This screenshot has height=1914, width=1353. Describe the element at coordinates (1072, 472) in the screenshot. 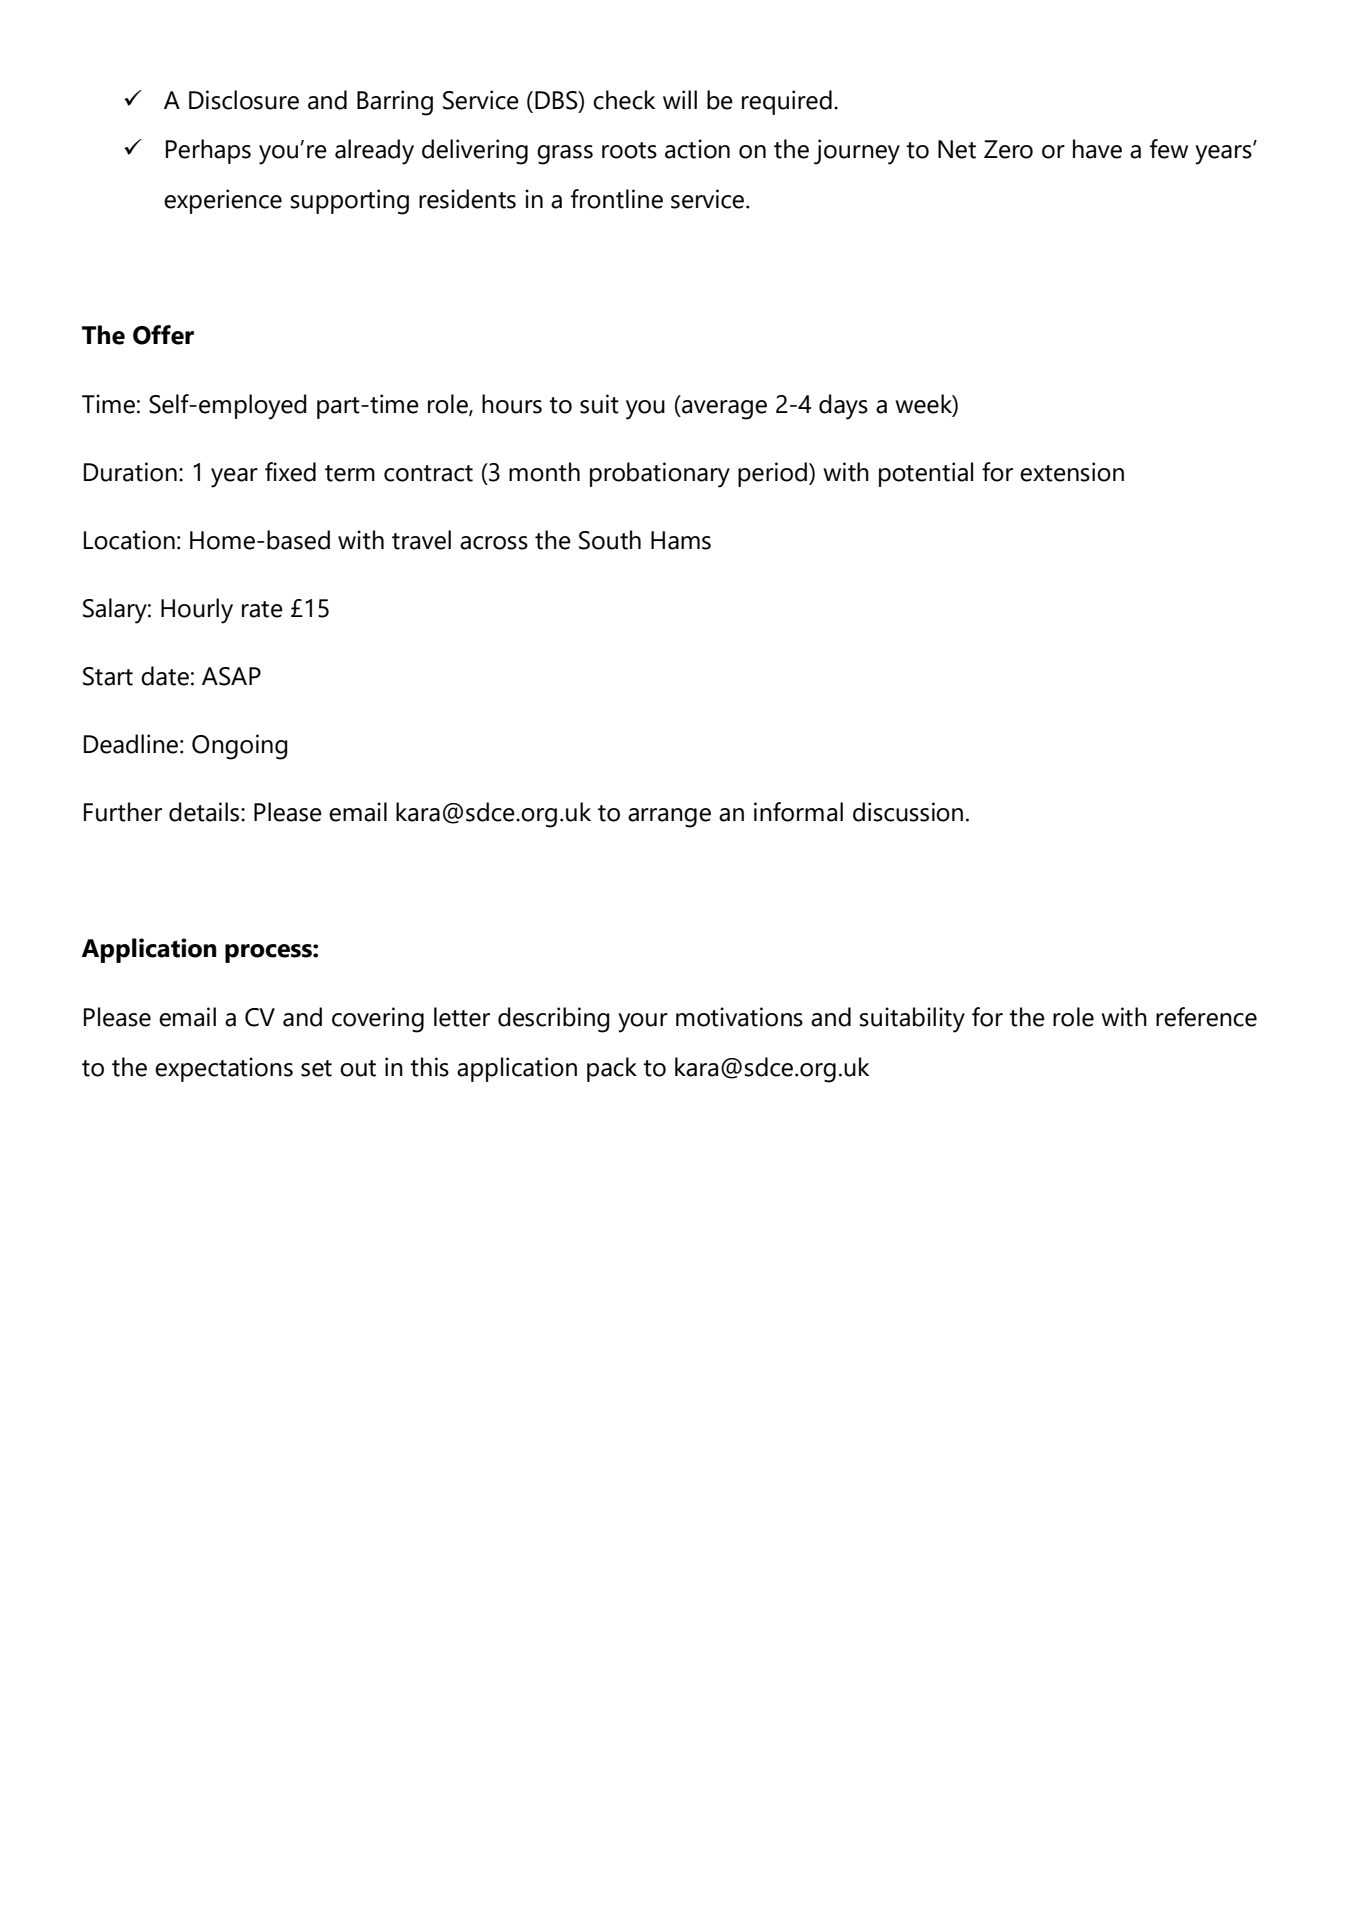

I see `extension` at that location.
